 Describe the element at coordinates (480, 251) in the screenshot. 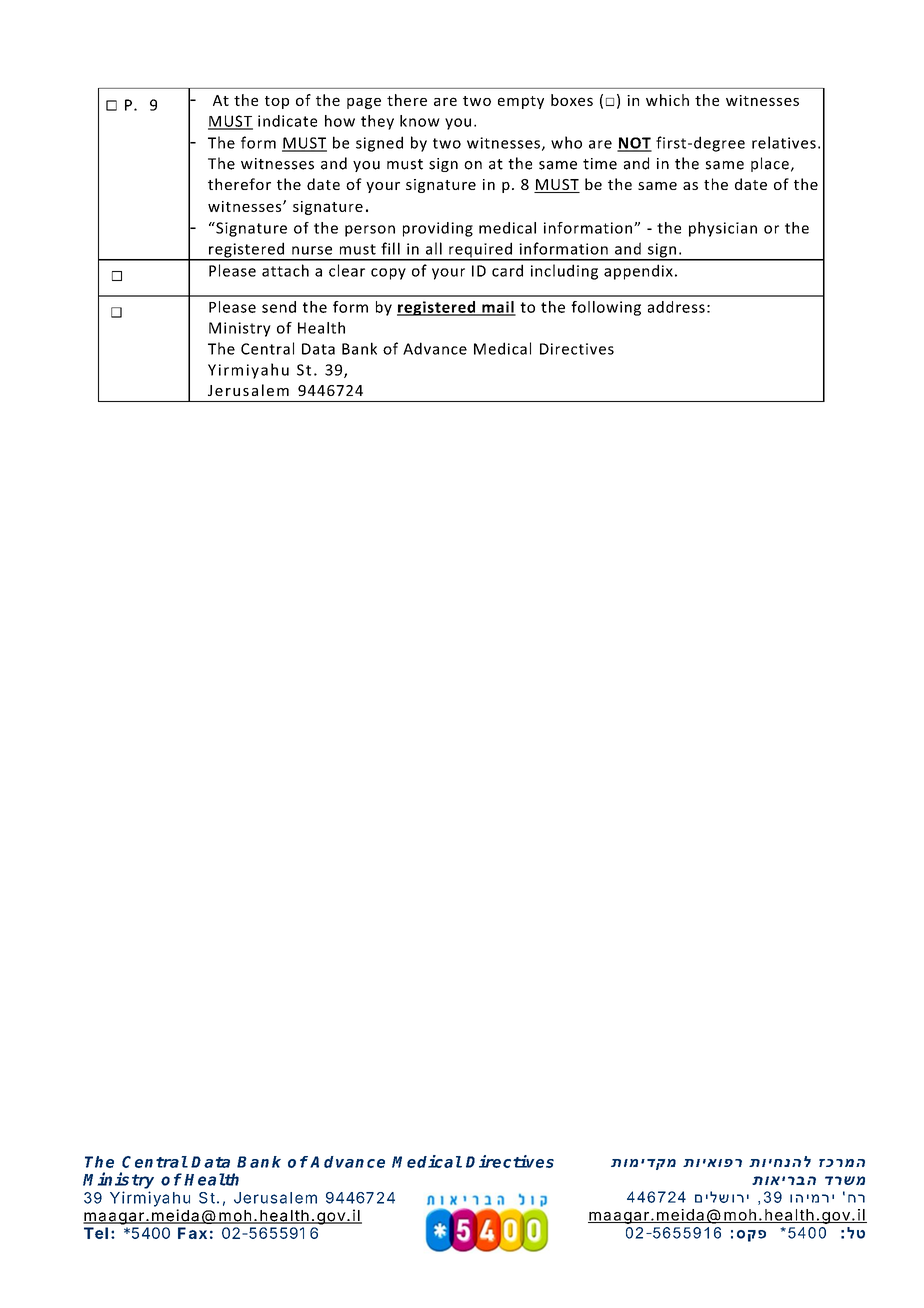

I see `required` at that location.
